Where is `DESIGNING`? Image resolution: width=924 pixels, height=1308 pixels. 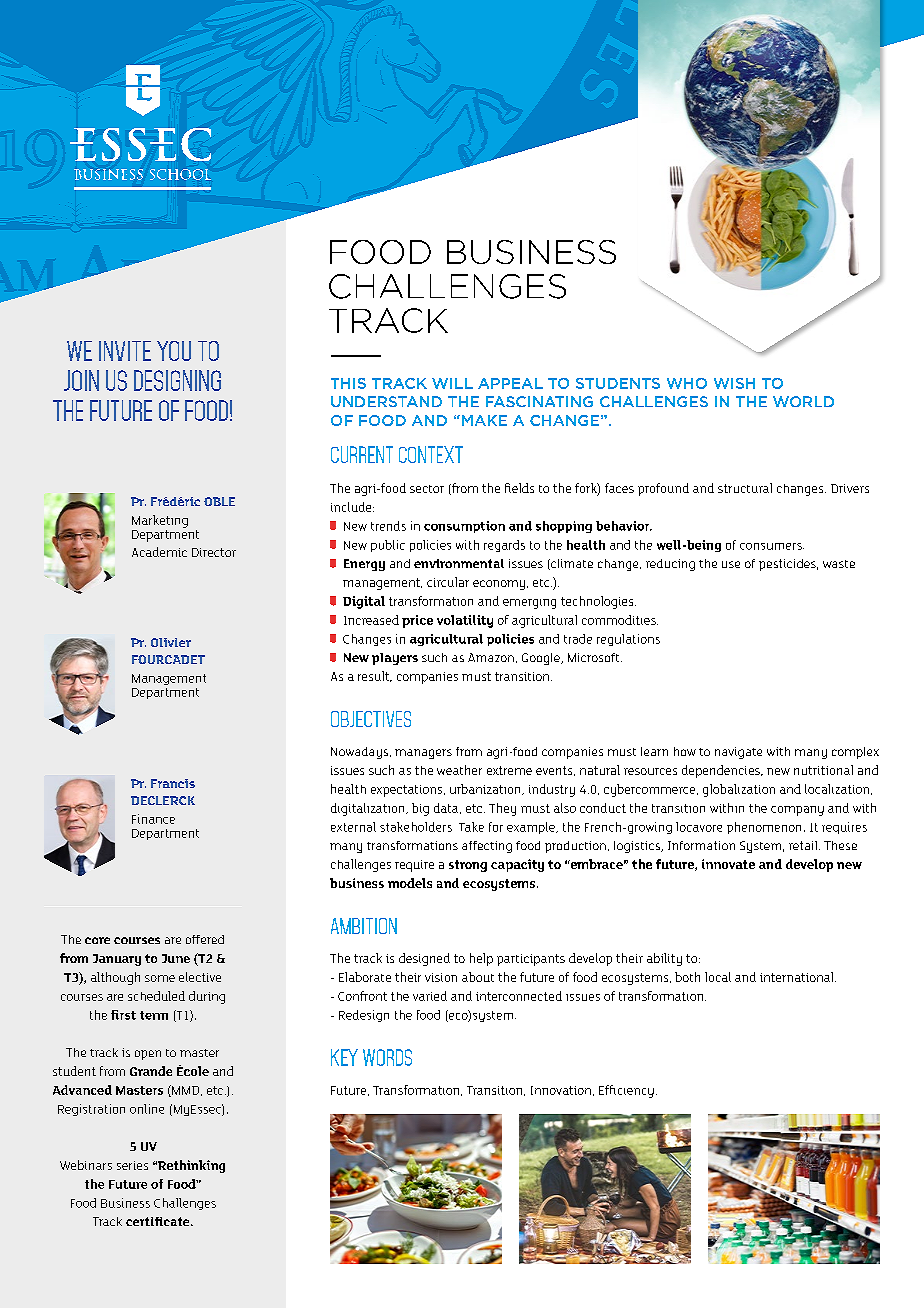 DESIGNING is located at coordinates (177, 380).
